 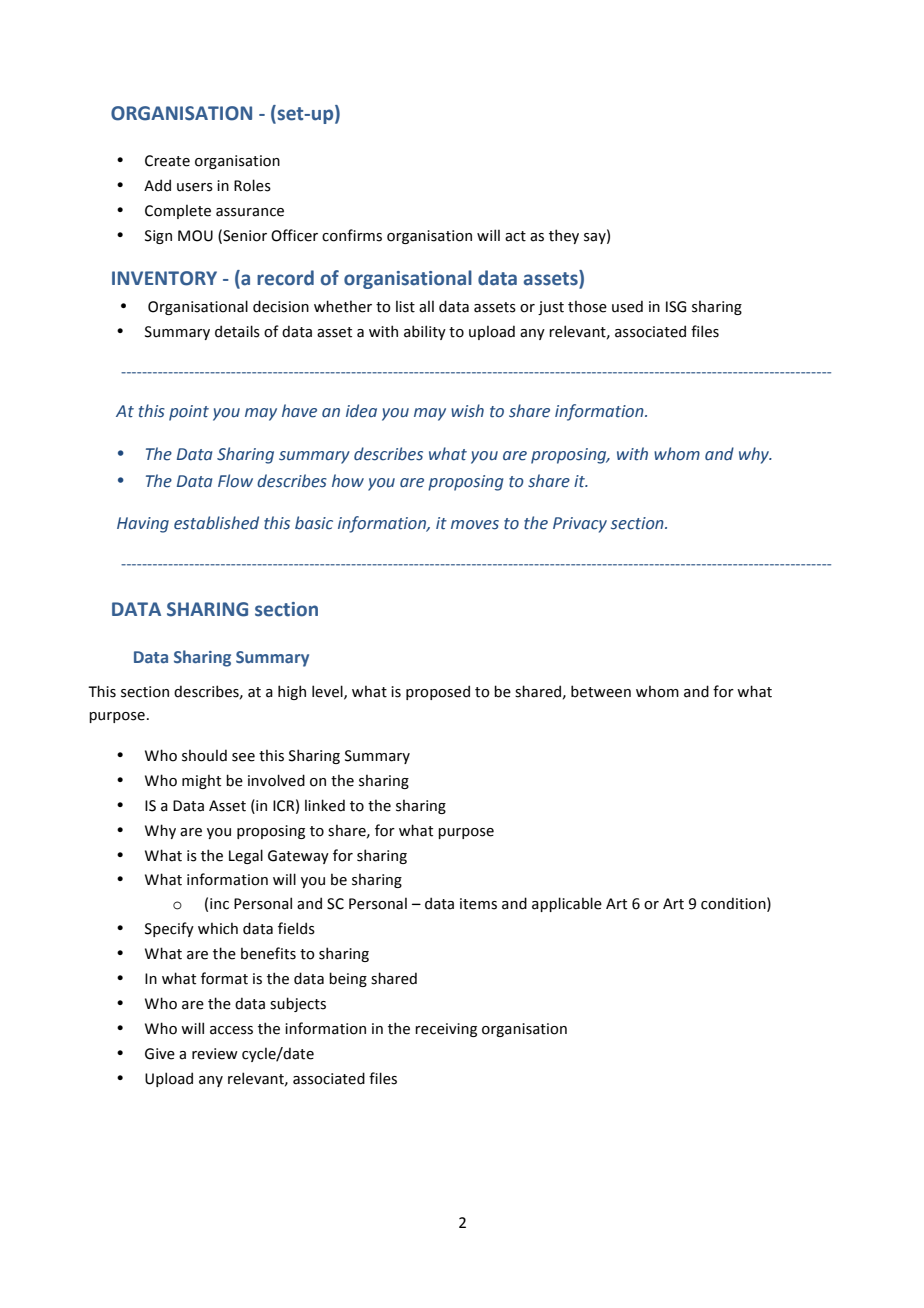 What do you see at coordinates (231, 1030) in the page?
I see `access` at bounding box center [231, 1030].
